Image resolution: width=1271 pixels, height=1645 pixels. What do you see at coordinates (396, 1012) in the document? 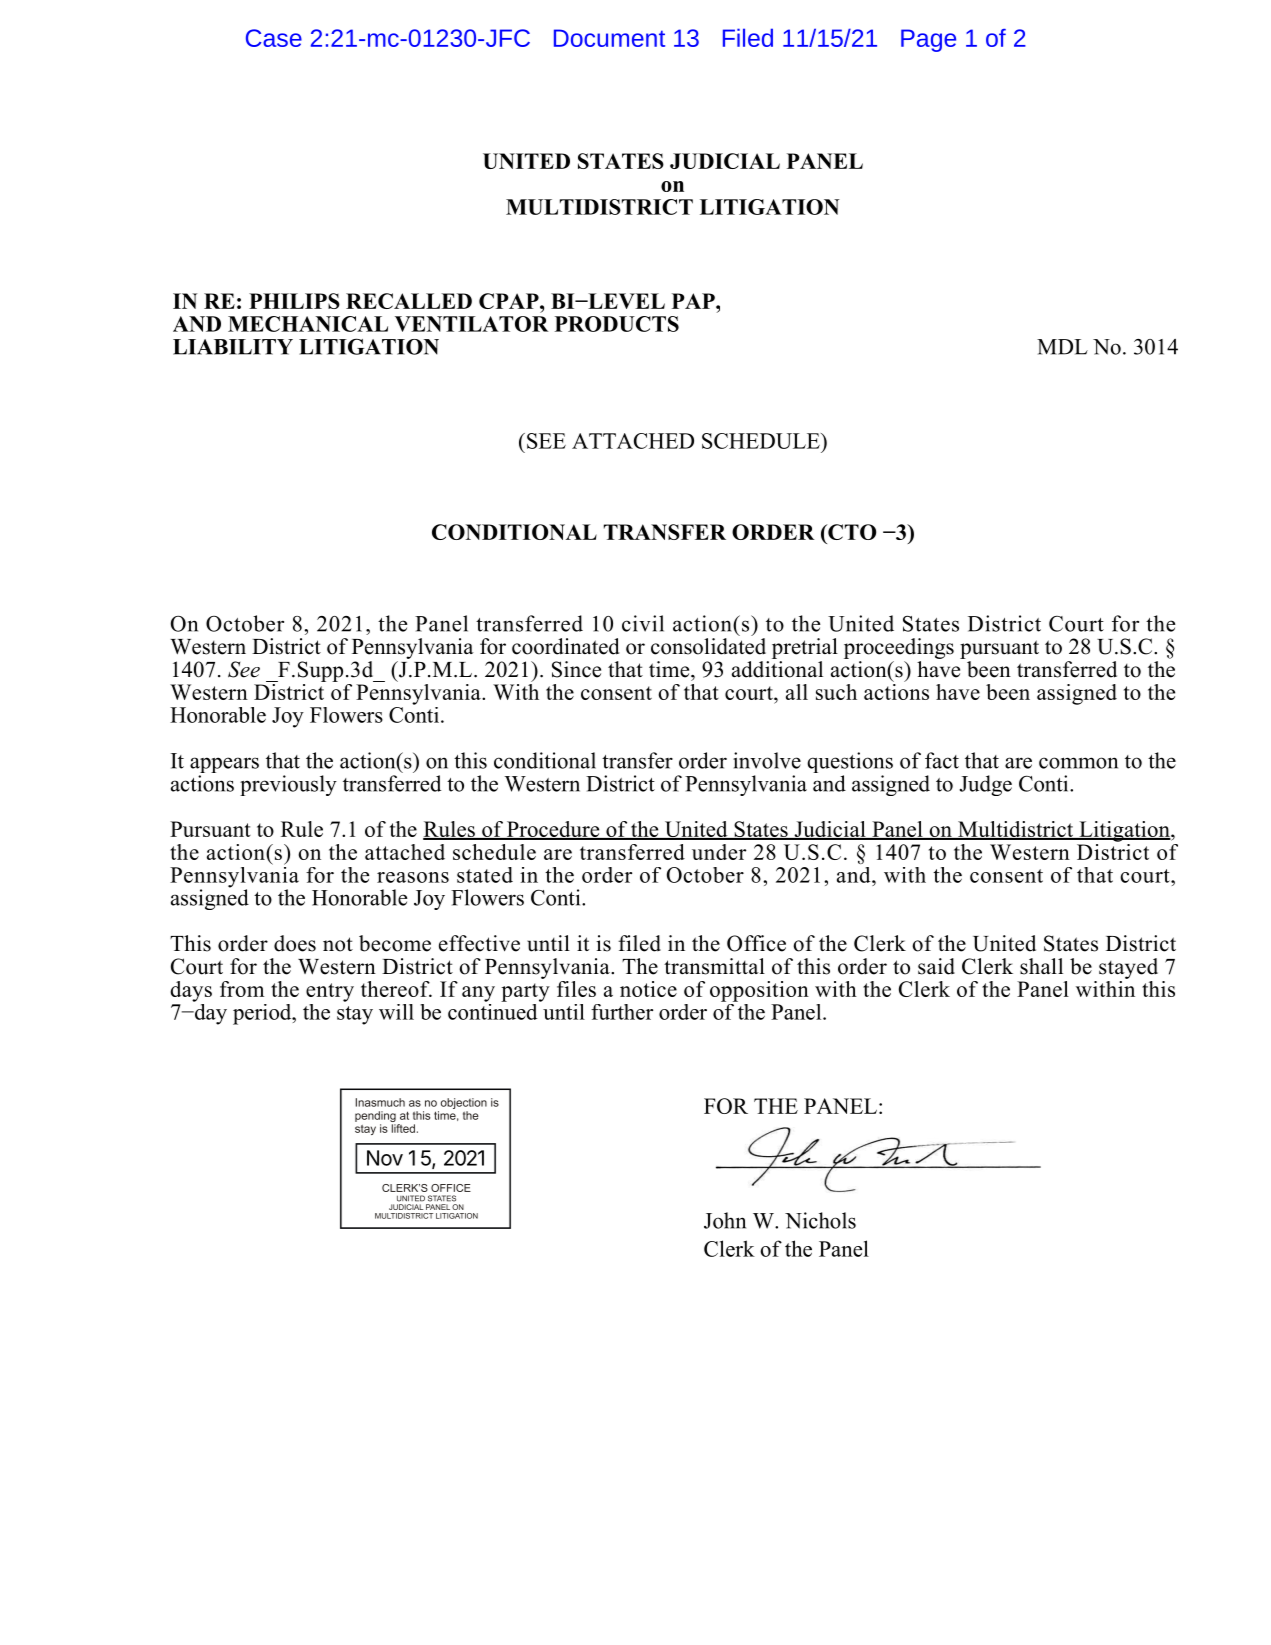
I see `will` at bounding box center [396, 1012].
